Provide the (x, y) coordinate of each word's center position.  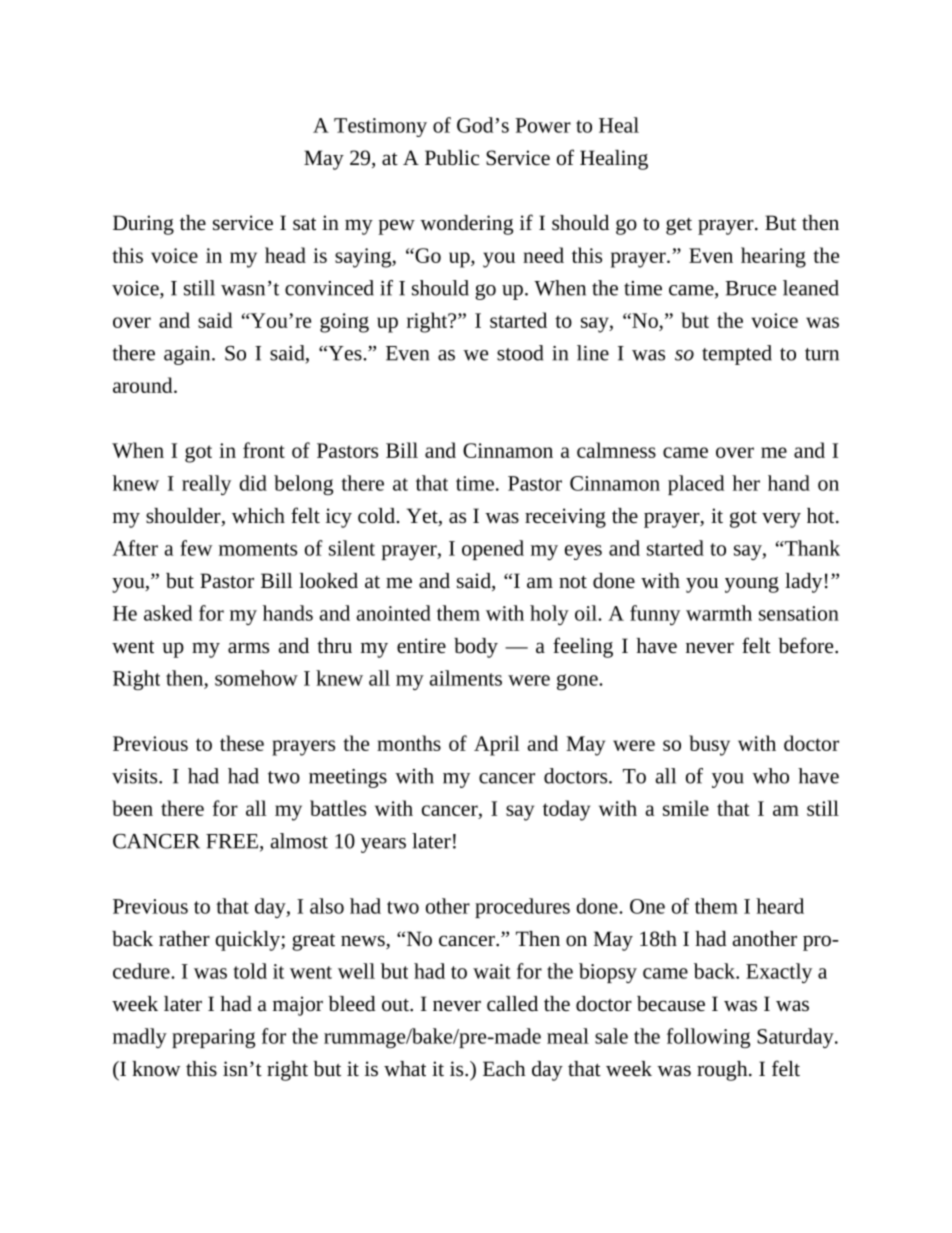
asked (168, 613)
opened (493, 550)
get (679, 226)
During (143, 225)
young (752, 585)
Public (452, 158)
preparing (213, 1038)
